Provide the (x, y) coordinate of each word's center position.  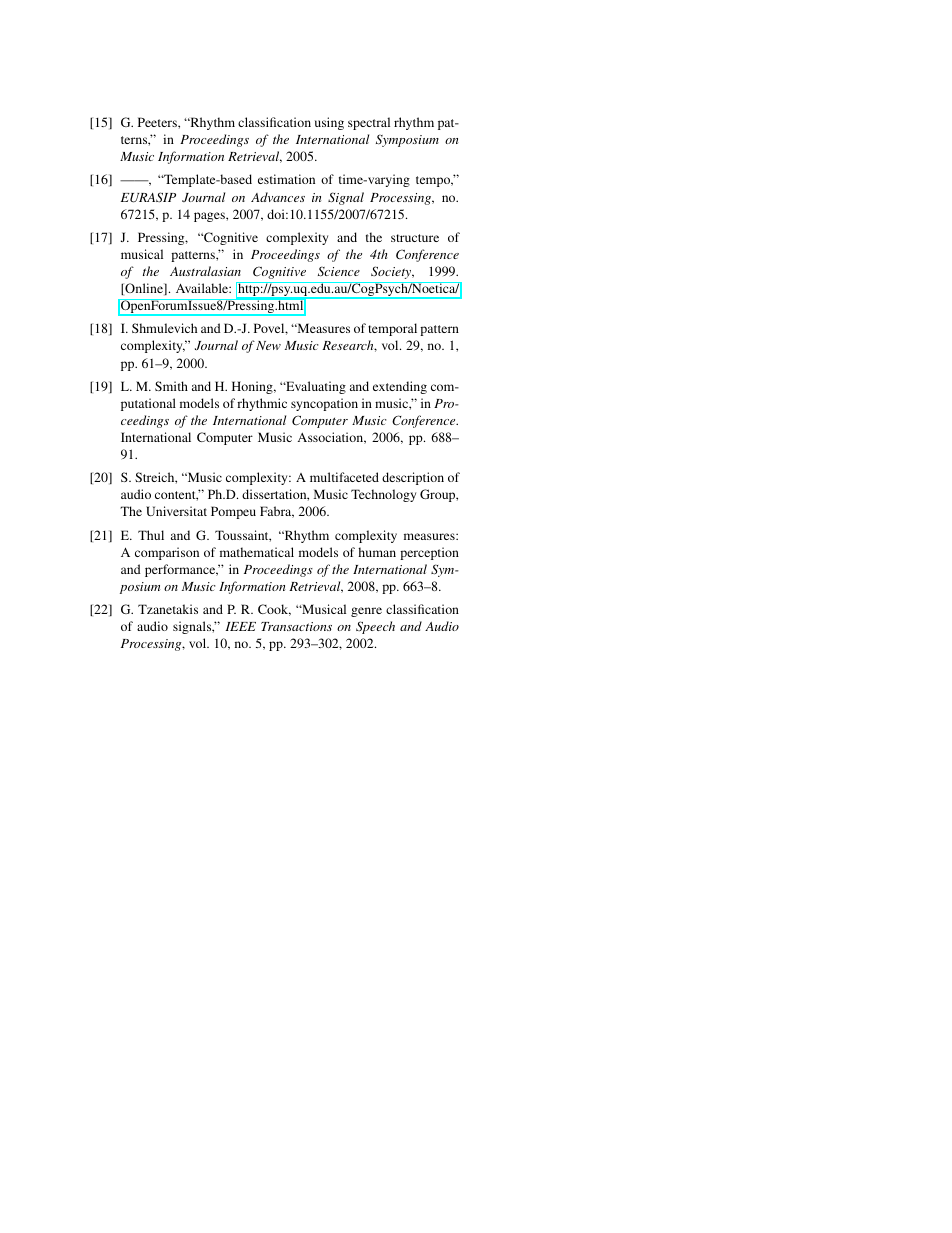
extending (400, 387)
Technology (383, 495)
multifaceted (344, 477)
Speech (375, 627)
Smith (171, 386)
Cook (274, 610)
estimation (286, 179)
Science (339, 271)
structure (415, 238)
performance (181, 570)
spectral (369, 123)
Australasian (205, 271)
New (268, 345)
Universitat (176, 511)
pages (210, 217)
